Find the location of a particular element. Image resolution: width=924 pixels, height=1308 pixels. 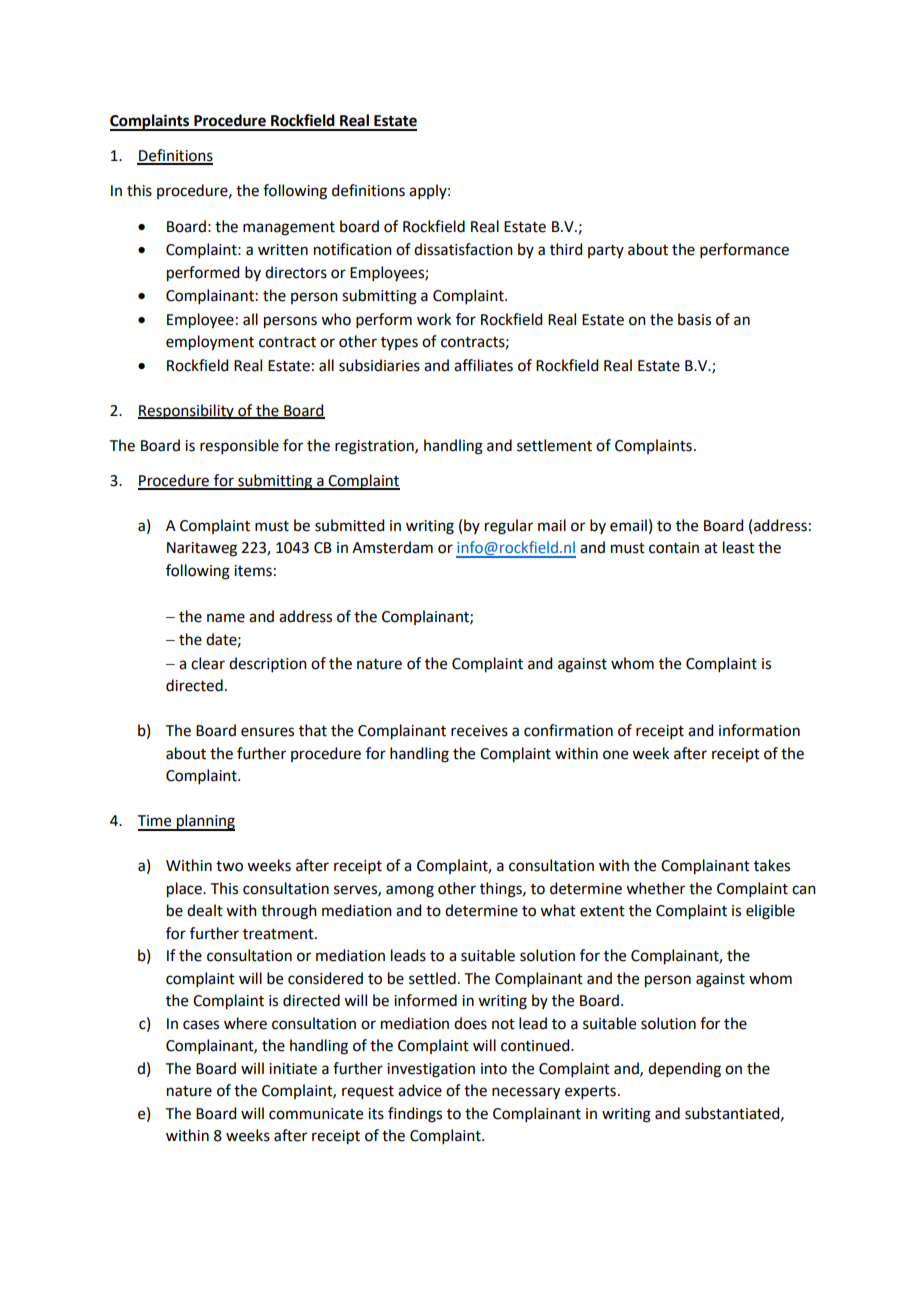

written is located at coordinates (283, 250).
